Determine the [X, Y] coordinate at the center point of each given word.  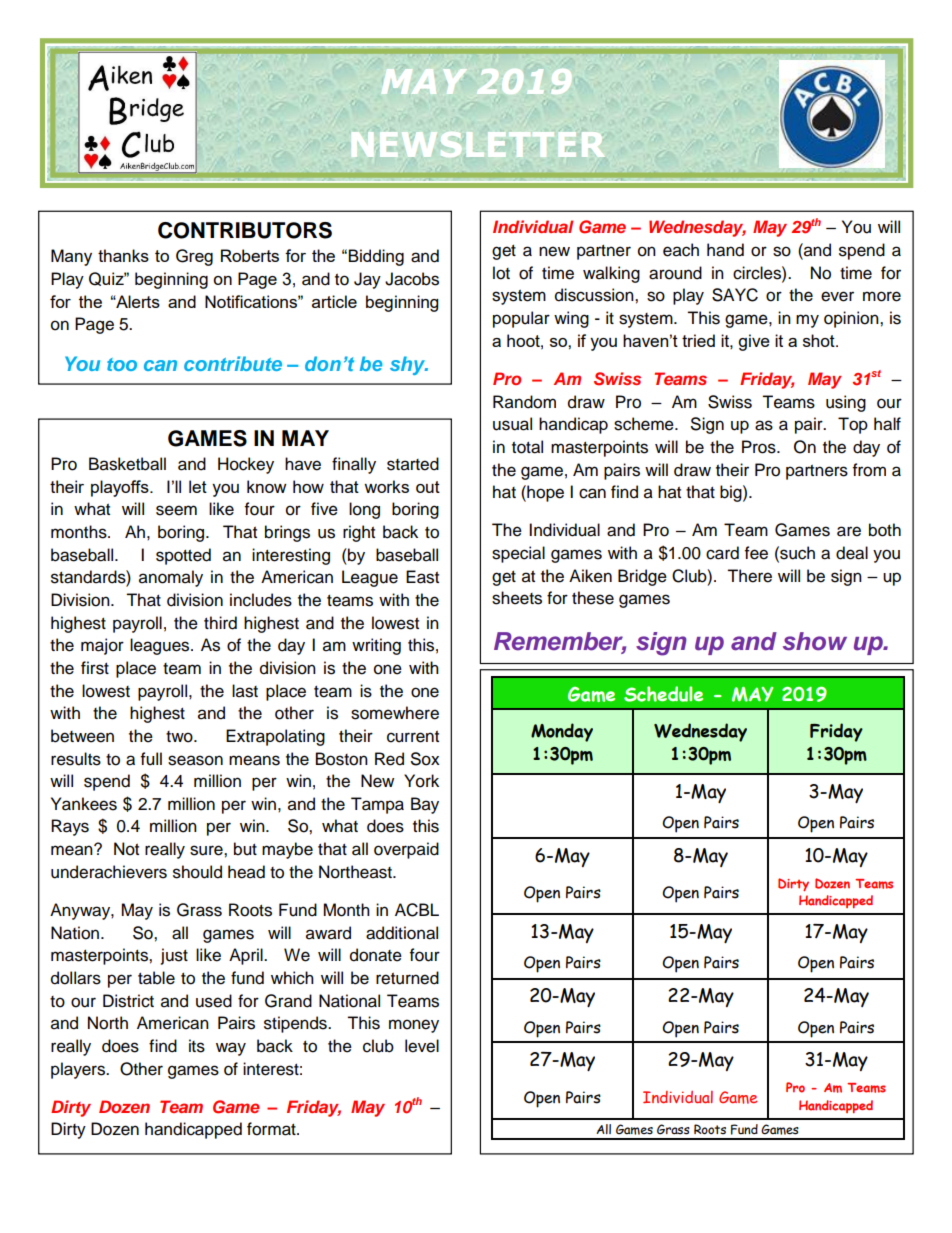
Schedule [663, 694]
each [681, 250]
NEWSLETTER [478, 144]
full [151, 759]
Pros [760, 447]
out [428, 487]
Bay [425, 805]
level [422, 1046]
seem [176, 510]
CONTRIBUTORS [245, 230]
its [197, 1046]
